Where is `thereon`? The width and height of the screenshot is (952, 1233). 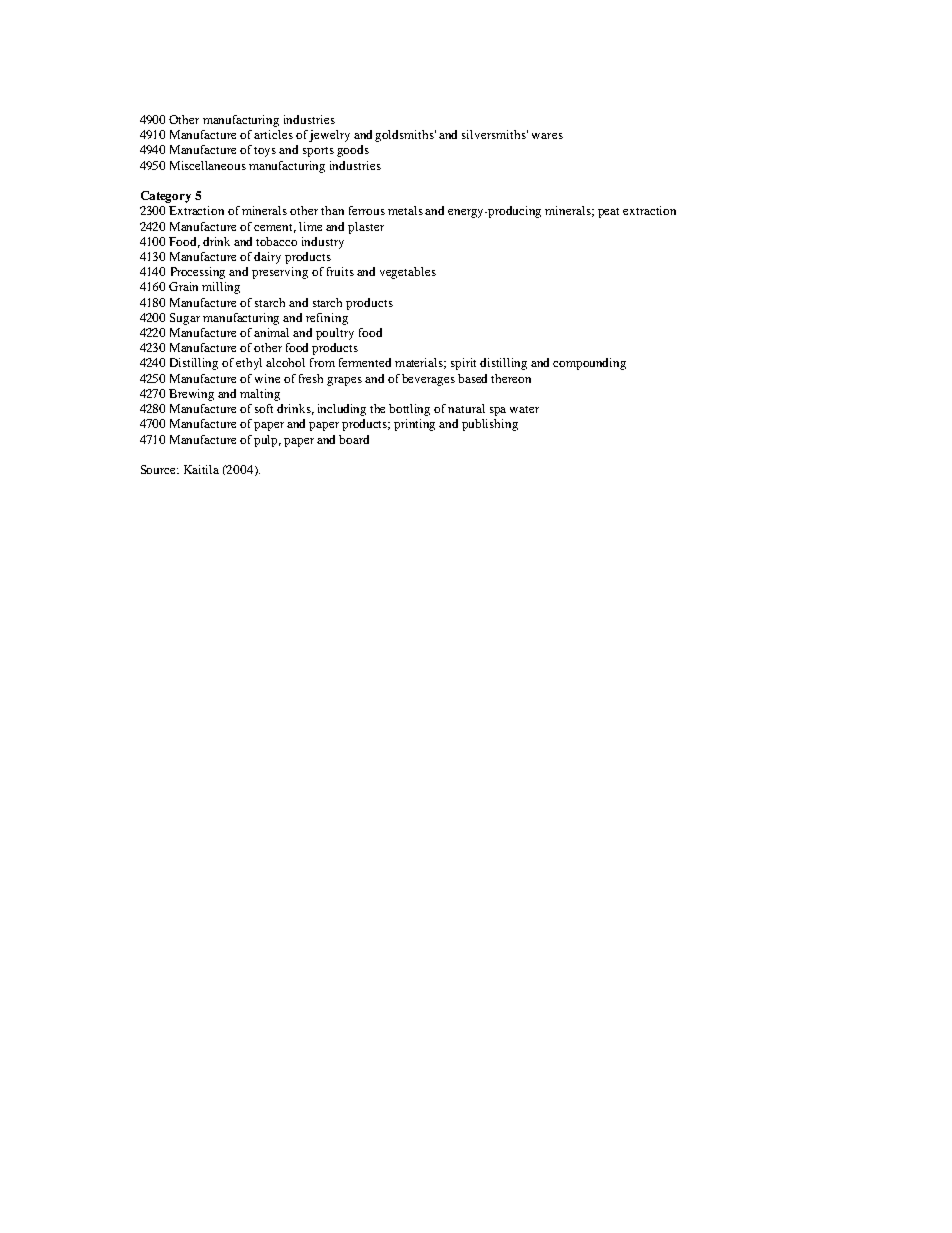
thereon is located at coordinates (511, 378).
